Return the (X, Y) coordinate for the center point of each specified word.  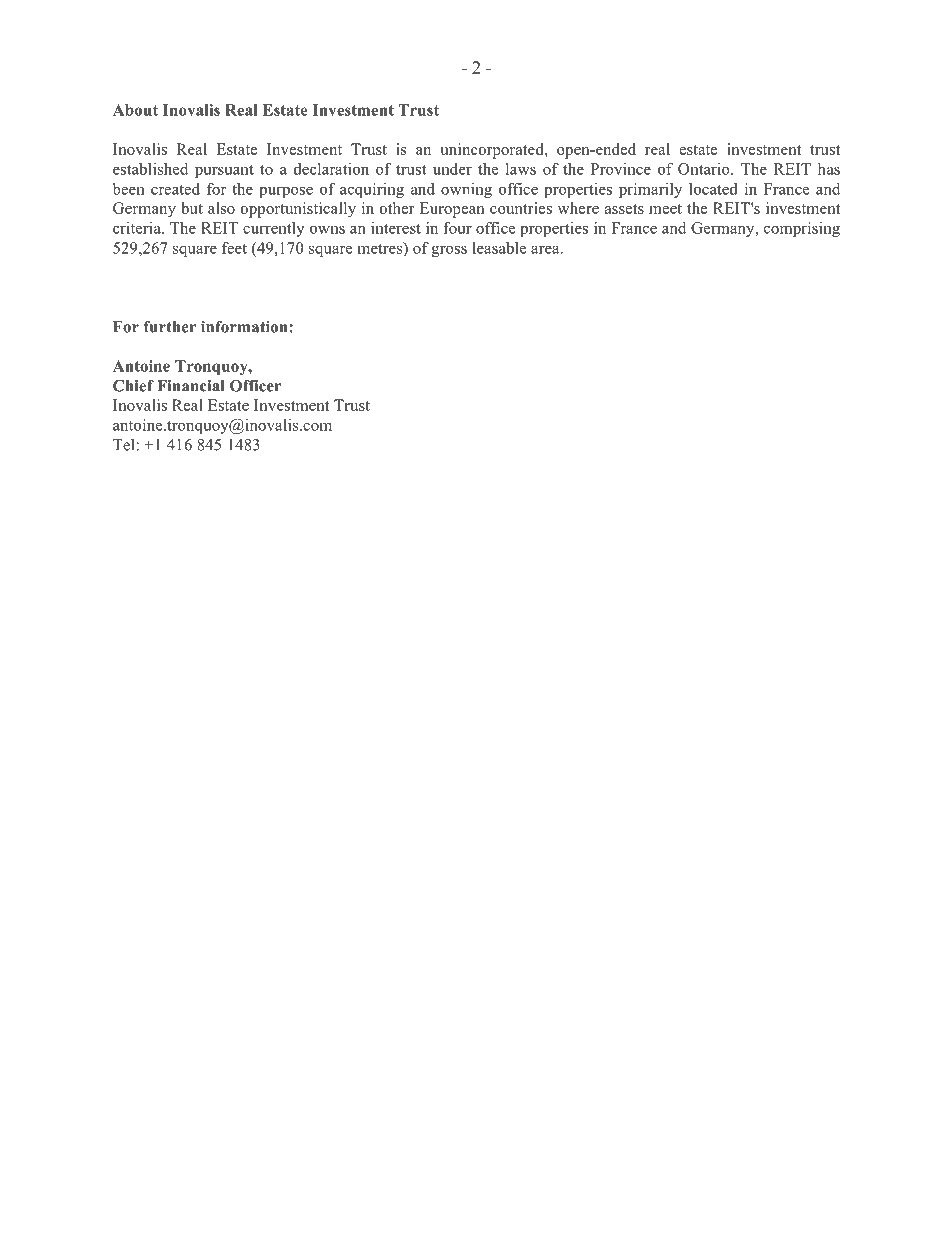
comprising (802, 229)
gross (449, 251)
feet (234, 248)
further (170, 327)
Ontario (705, 169)
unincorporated (493, 151)
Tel (125, 444)
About (135, 110)
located (713, 189)
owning (466, 190)
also (221, 208)
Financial (190, 386)
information (245, 327)
